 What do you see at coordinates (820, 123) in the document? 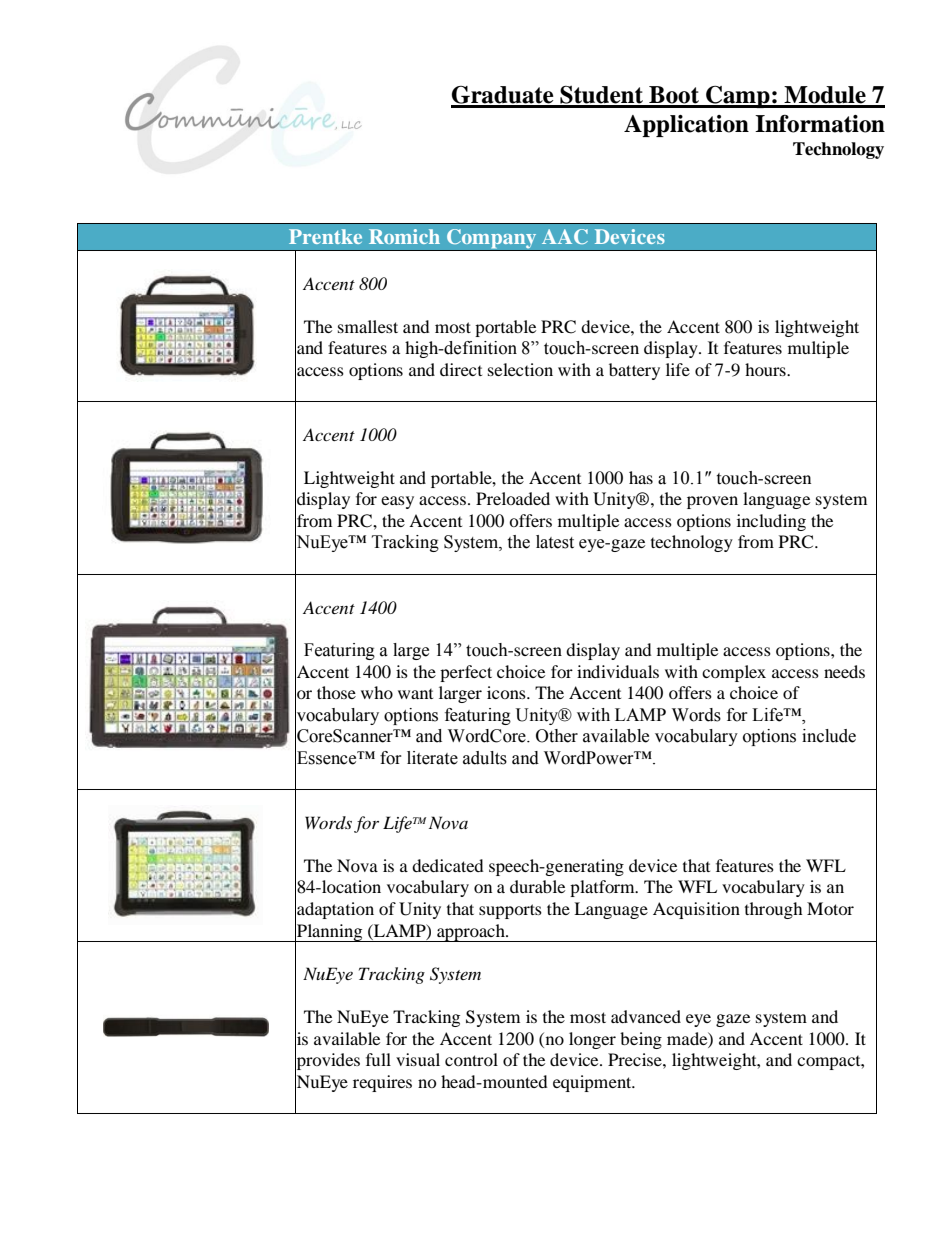
I see `Information` at bounding box center [820, 123].
